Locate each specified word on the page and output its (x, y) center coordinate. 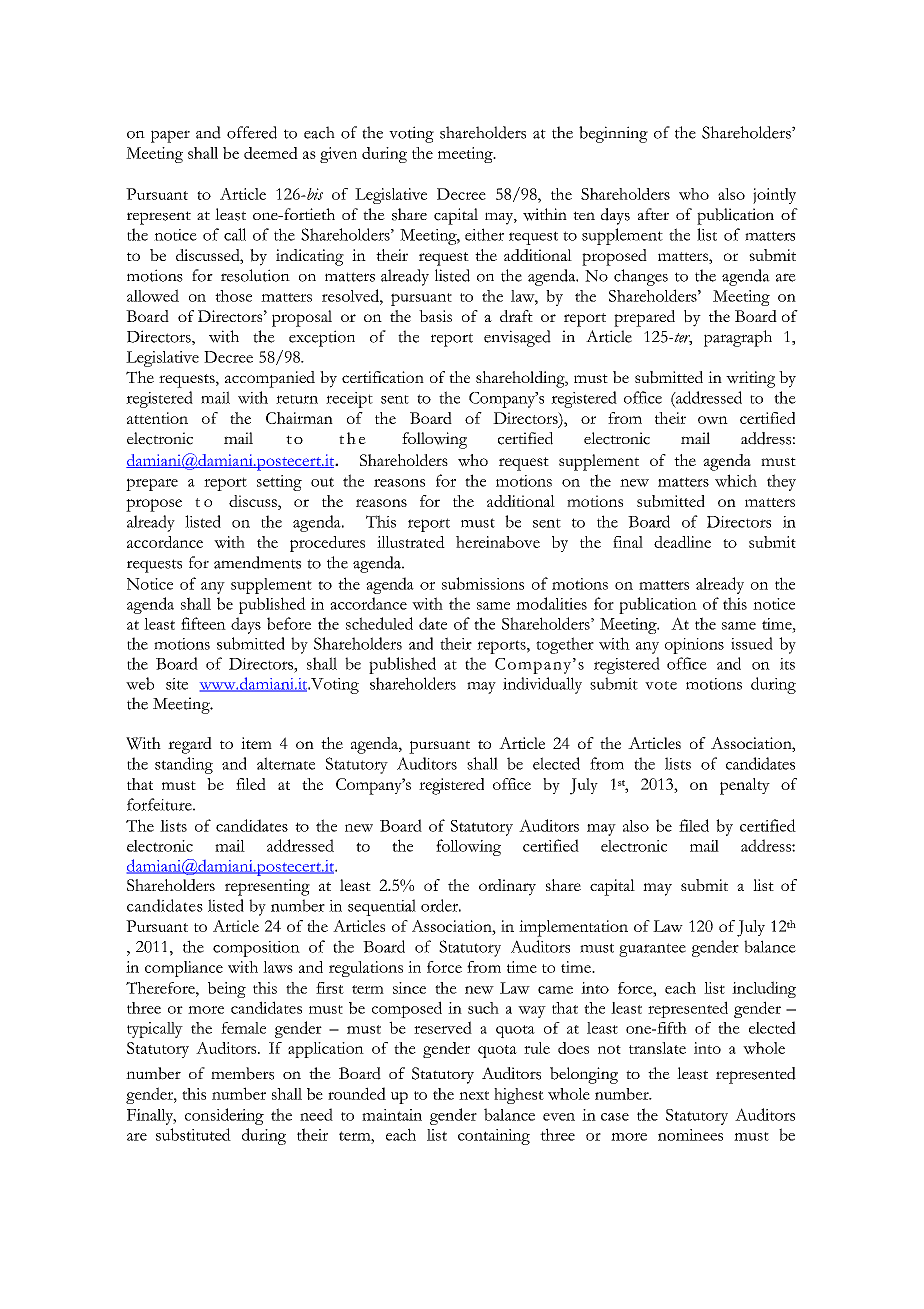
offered (252, 132)
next (474, 1095)
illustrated (411, 542)
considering (224, 1116)
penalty (745, 786)
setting (279, 483)
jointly (774, 196)
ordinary (507, 887)
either (484, 234)
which (736, 480)
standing (184, 765)
